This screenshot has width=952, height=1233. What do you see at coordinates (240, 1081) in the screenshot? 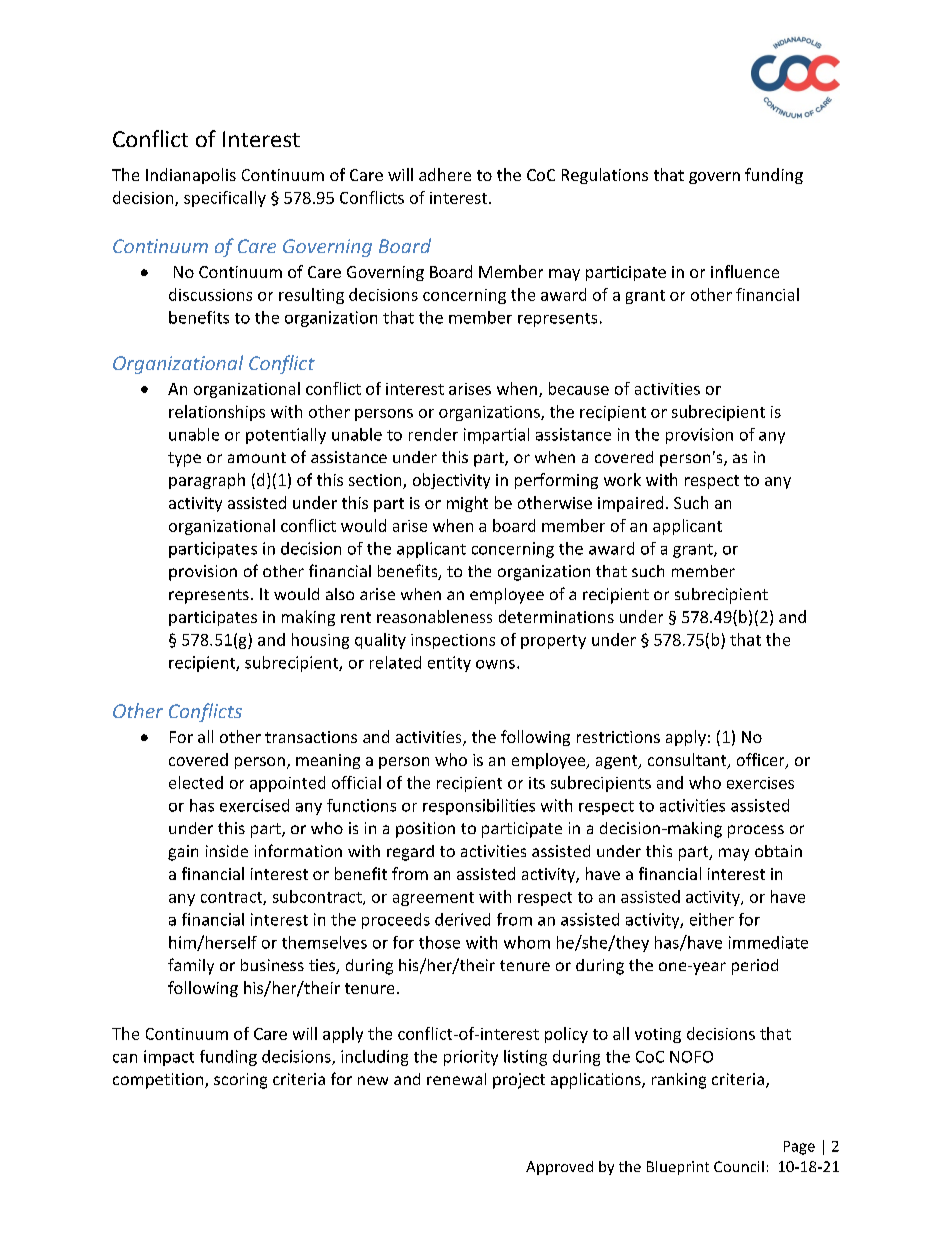
I see `scoring` at bounding box center [240, 1081].
